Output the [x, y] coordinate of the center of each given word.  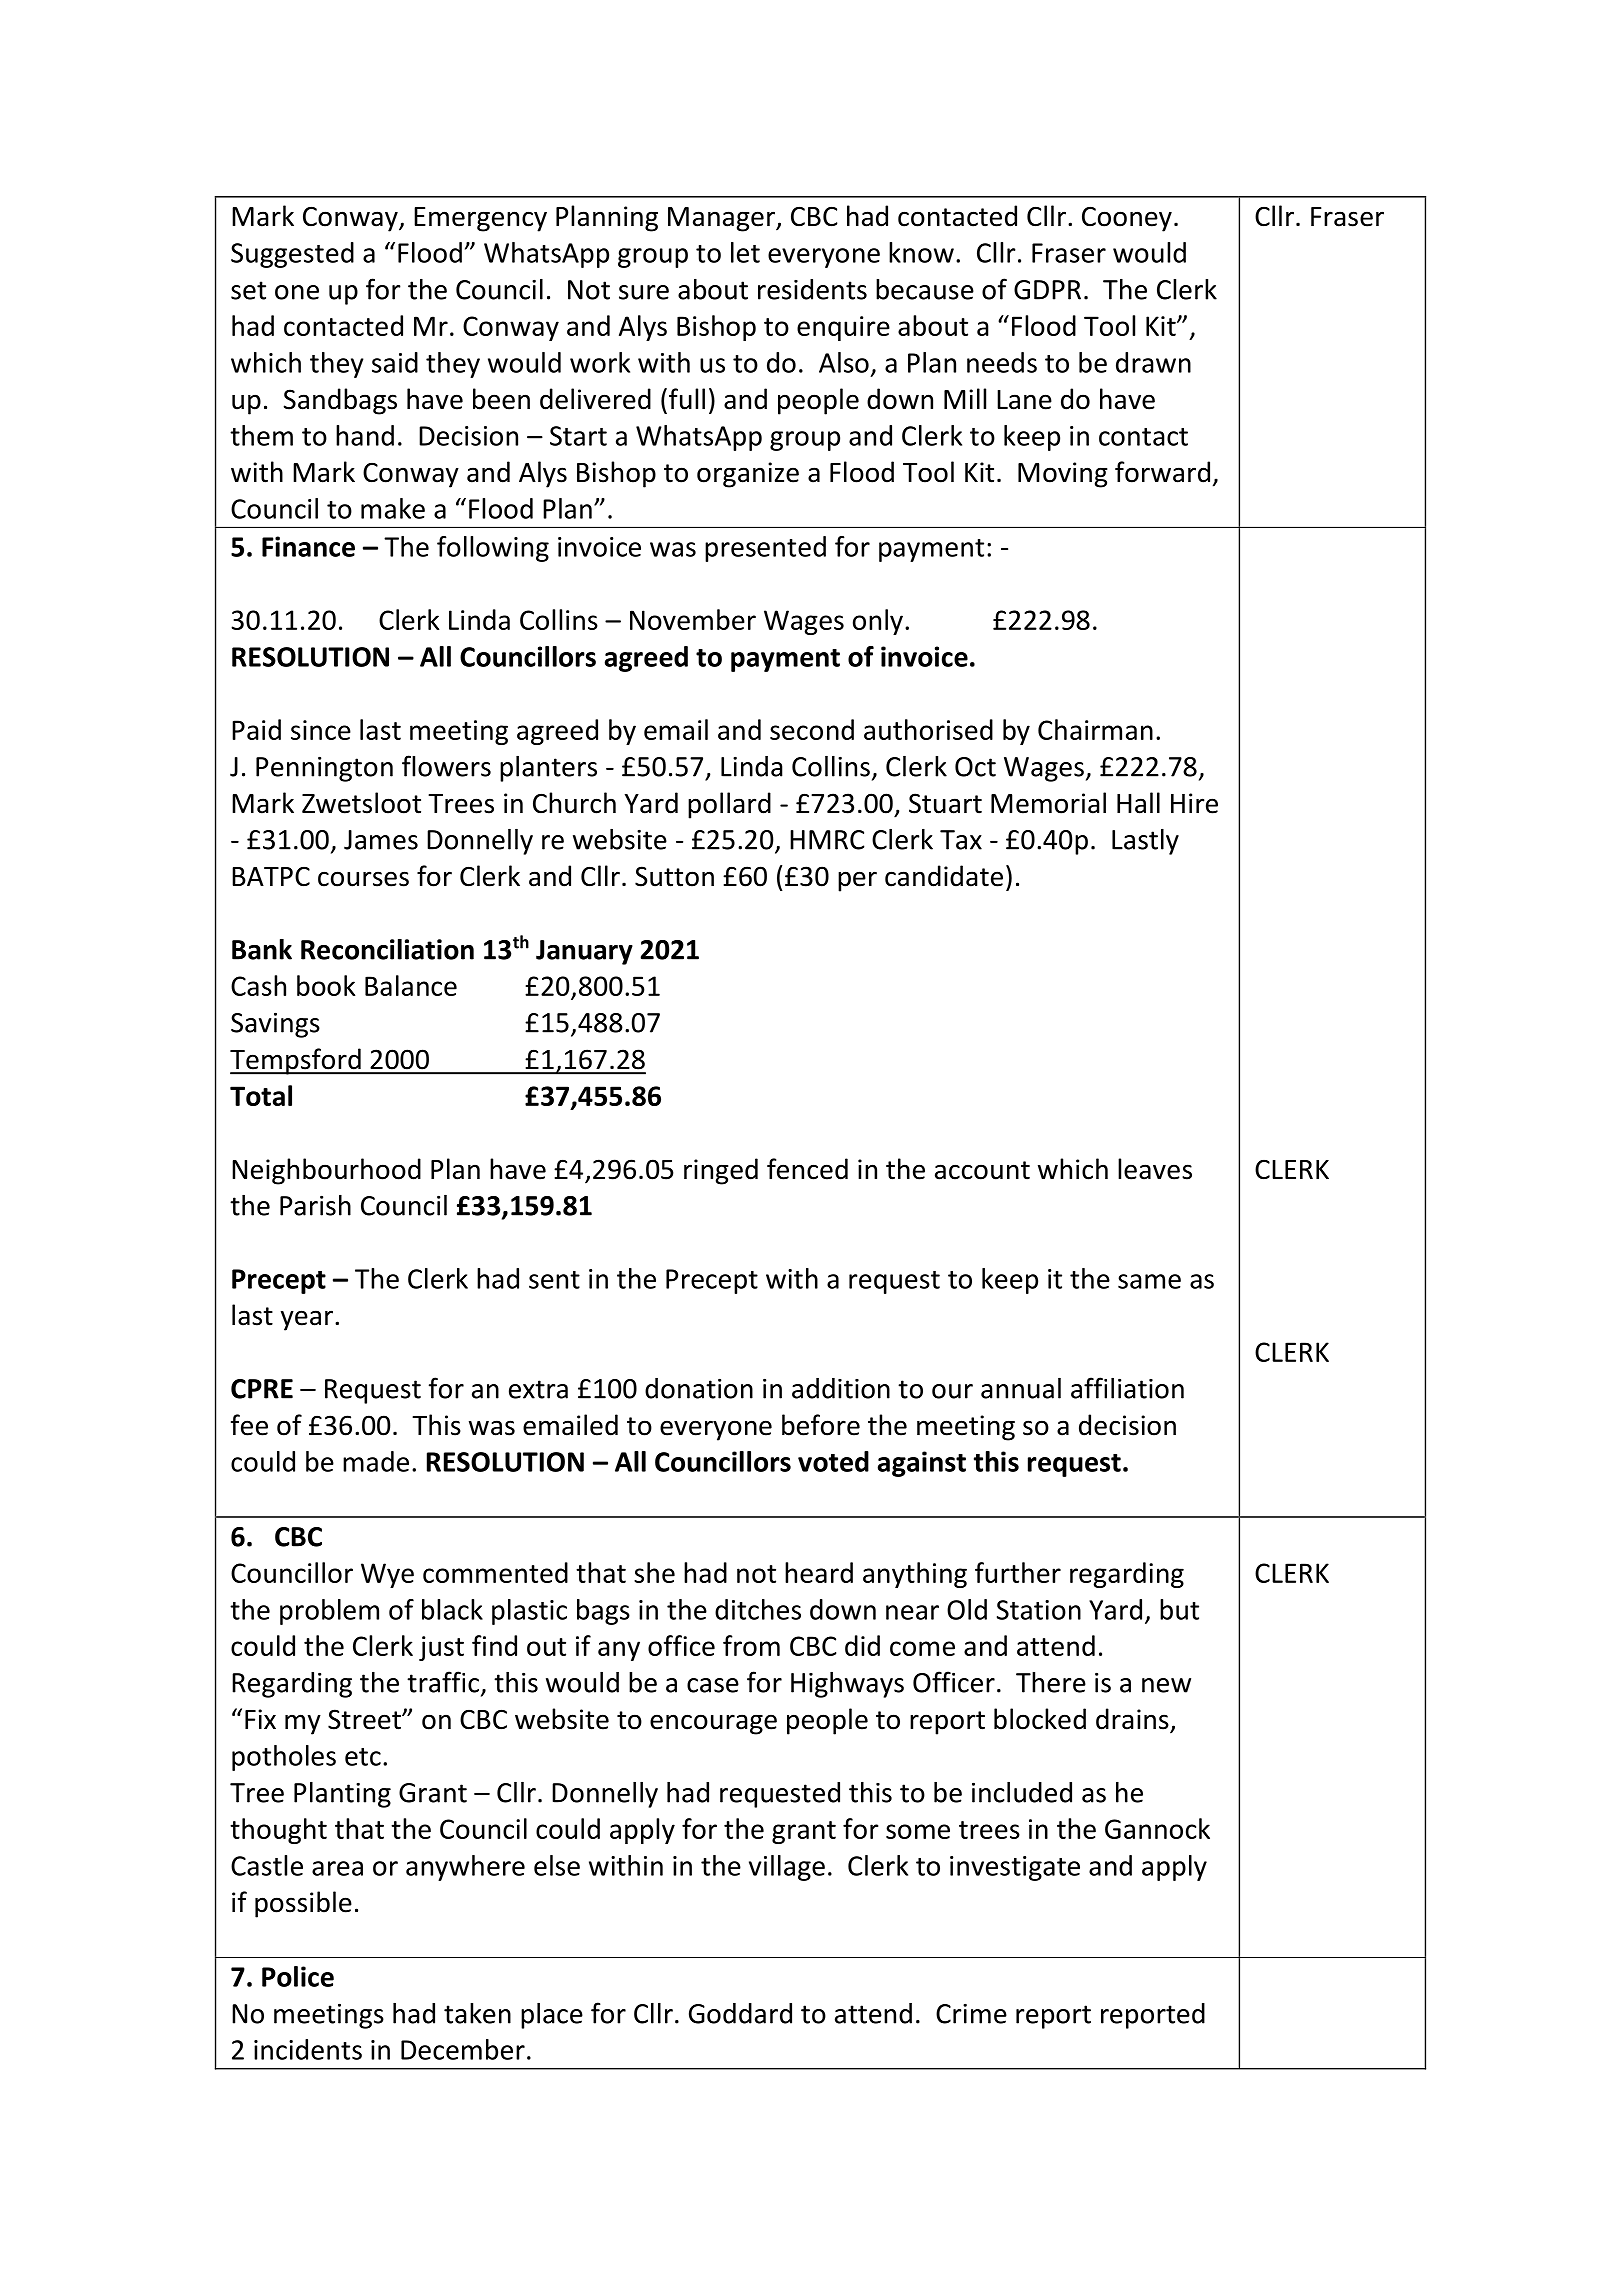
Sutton [674, 876]
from [751, 1645]
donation [699, 1388]
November [693, 619]
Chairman [1095, 729]
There [1051, 1682]
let [745, 252]
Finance [308, 546]
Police [298, 1976]
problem [329, 1612]
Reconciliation [387, 949]
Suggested [292, 255]
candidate [944, 876]
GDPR [1047, 290]
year [308, 1320]
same [1149, 1281]
